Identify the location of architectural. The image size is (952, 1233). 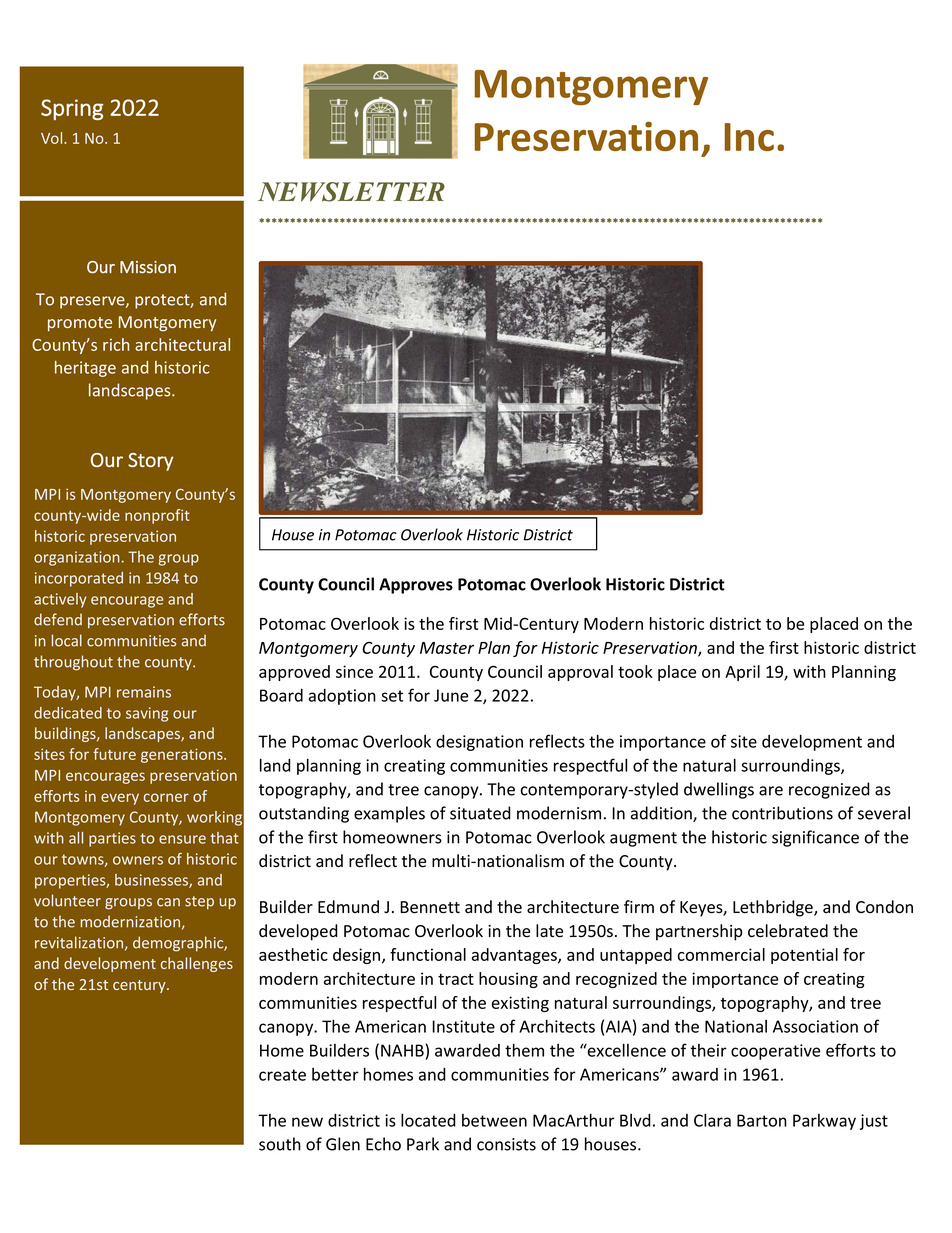
(182, 344).
